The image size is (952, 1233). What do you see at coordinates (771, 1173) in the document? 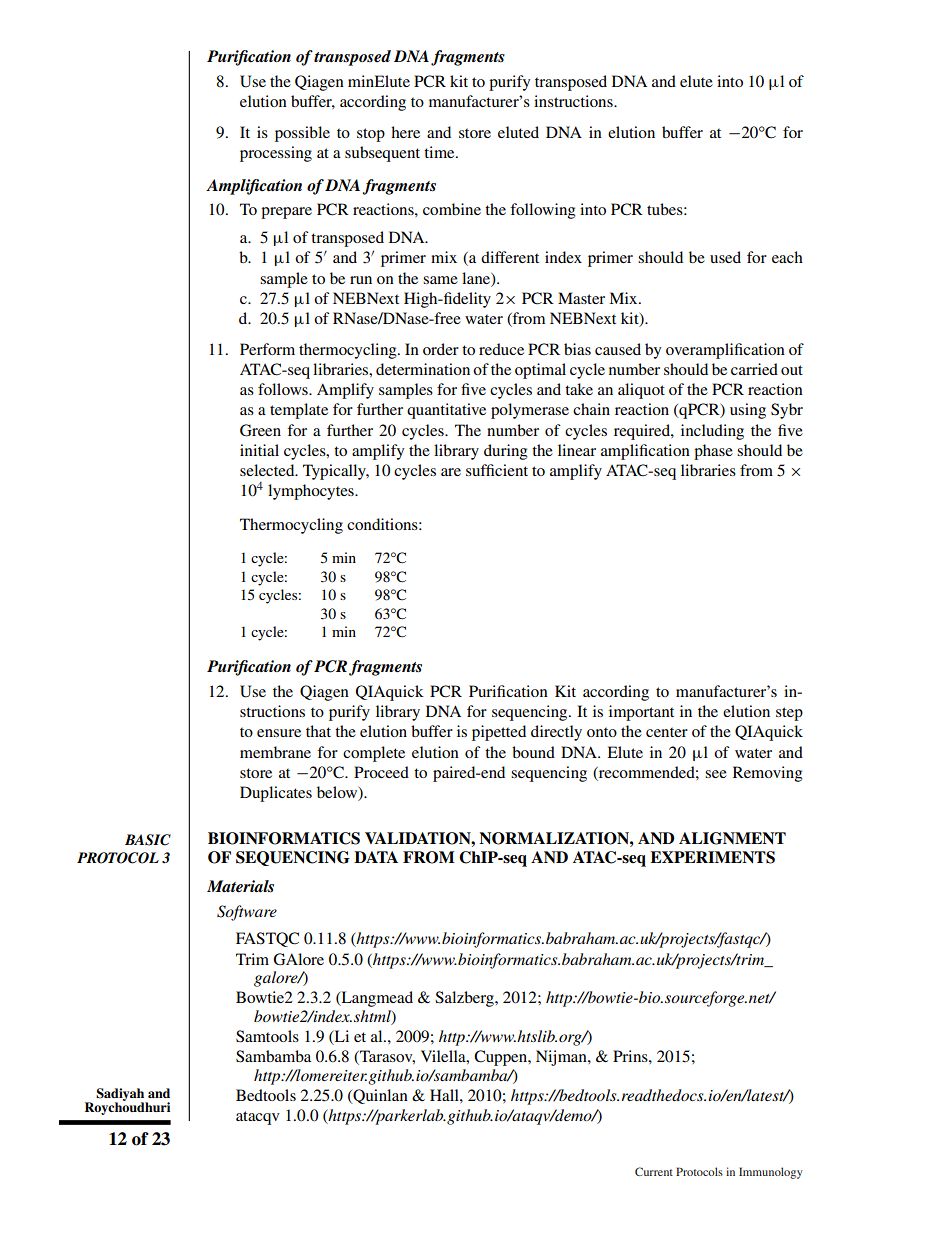
I see `Immunology` at bounding box center [771, 1173].
